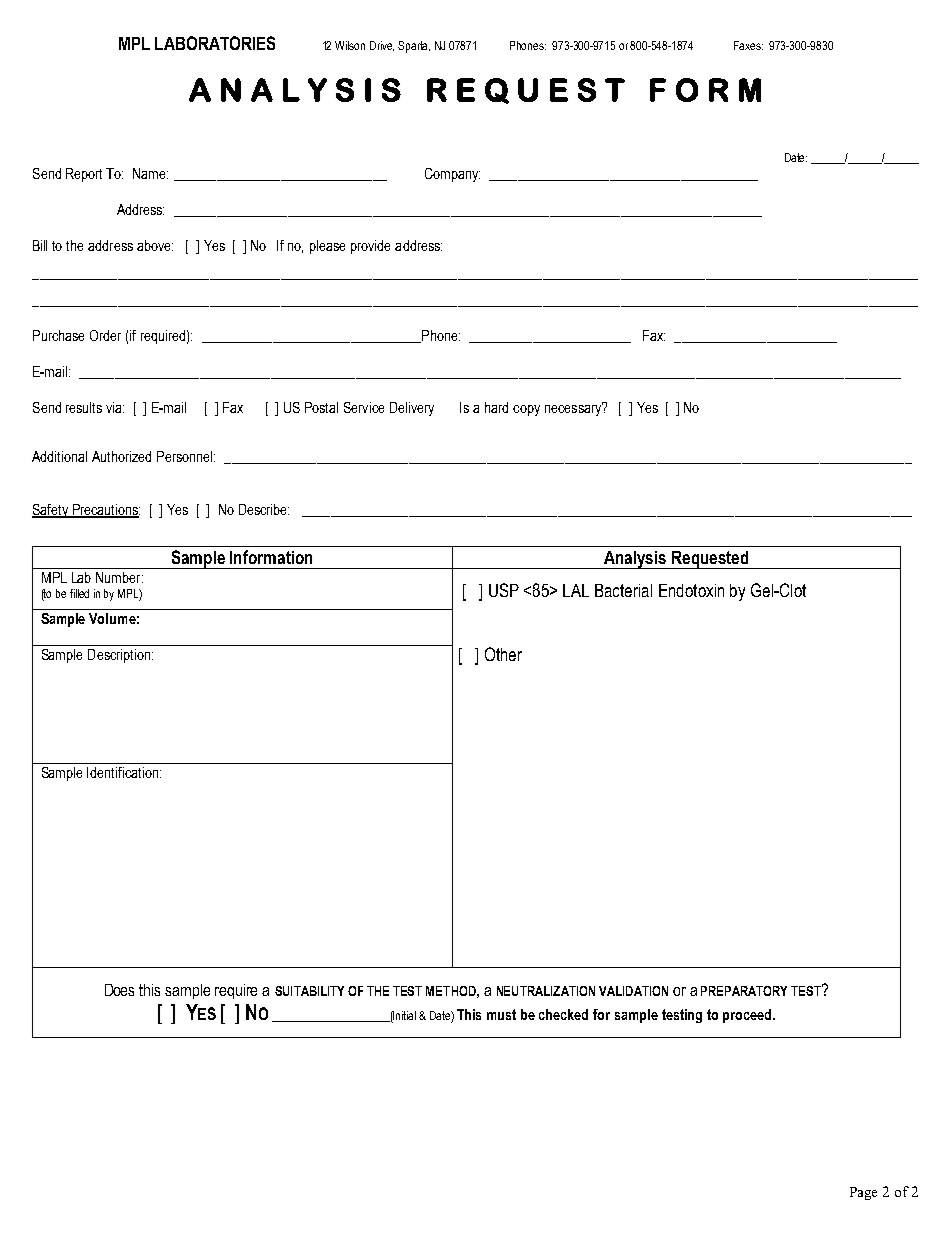 This image has height=1233, width=952. I want to click on LABORATORIES, so click(215, 43).
